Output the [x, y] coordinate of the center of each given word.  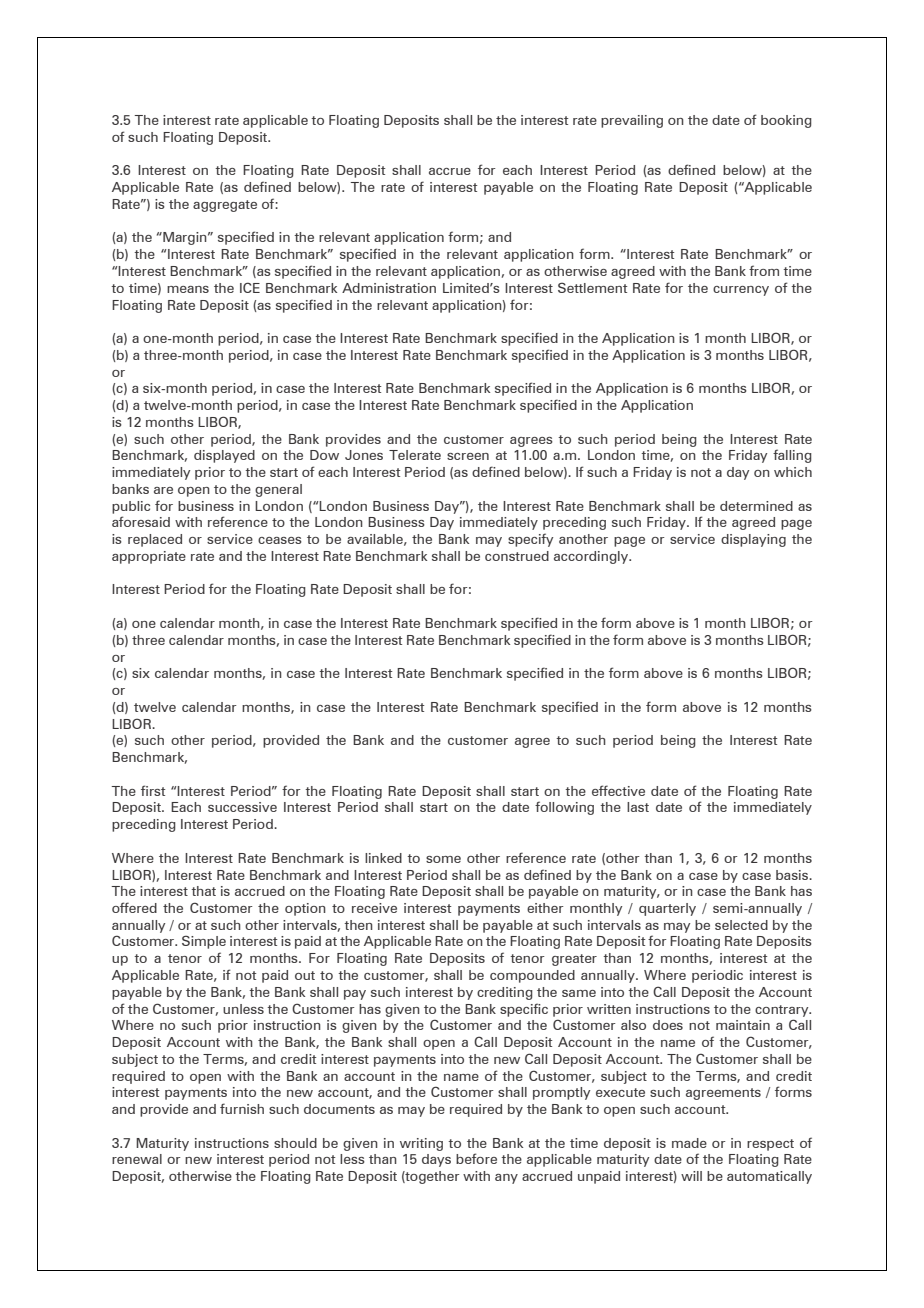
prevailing [632, 121]
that [203, 891]
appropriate [149, 557]
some [443, 859]
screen [468, 456]
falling [792, 456]
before [476, 1158]
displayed [224, 456]
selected [741, 925]
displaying [753, 540]
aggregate [225, 206]
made [689, 1143]
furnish [242, 1108]
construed [517, 556]
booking [786, 121]
